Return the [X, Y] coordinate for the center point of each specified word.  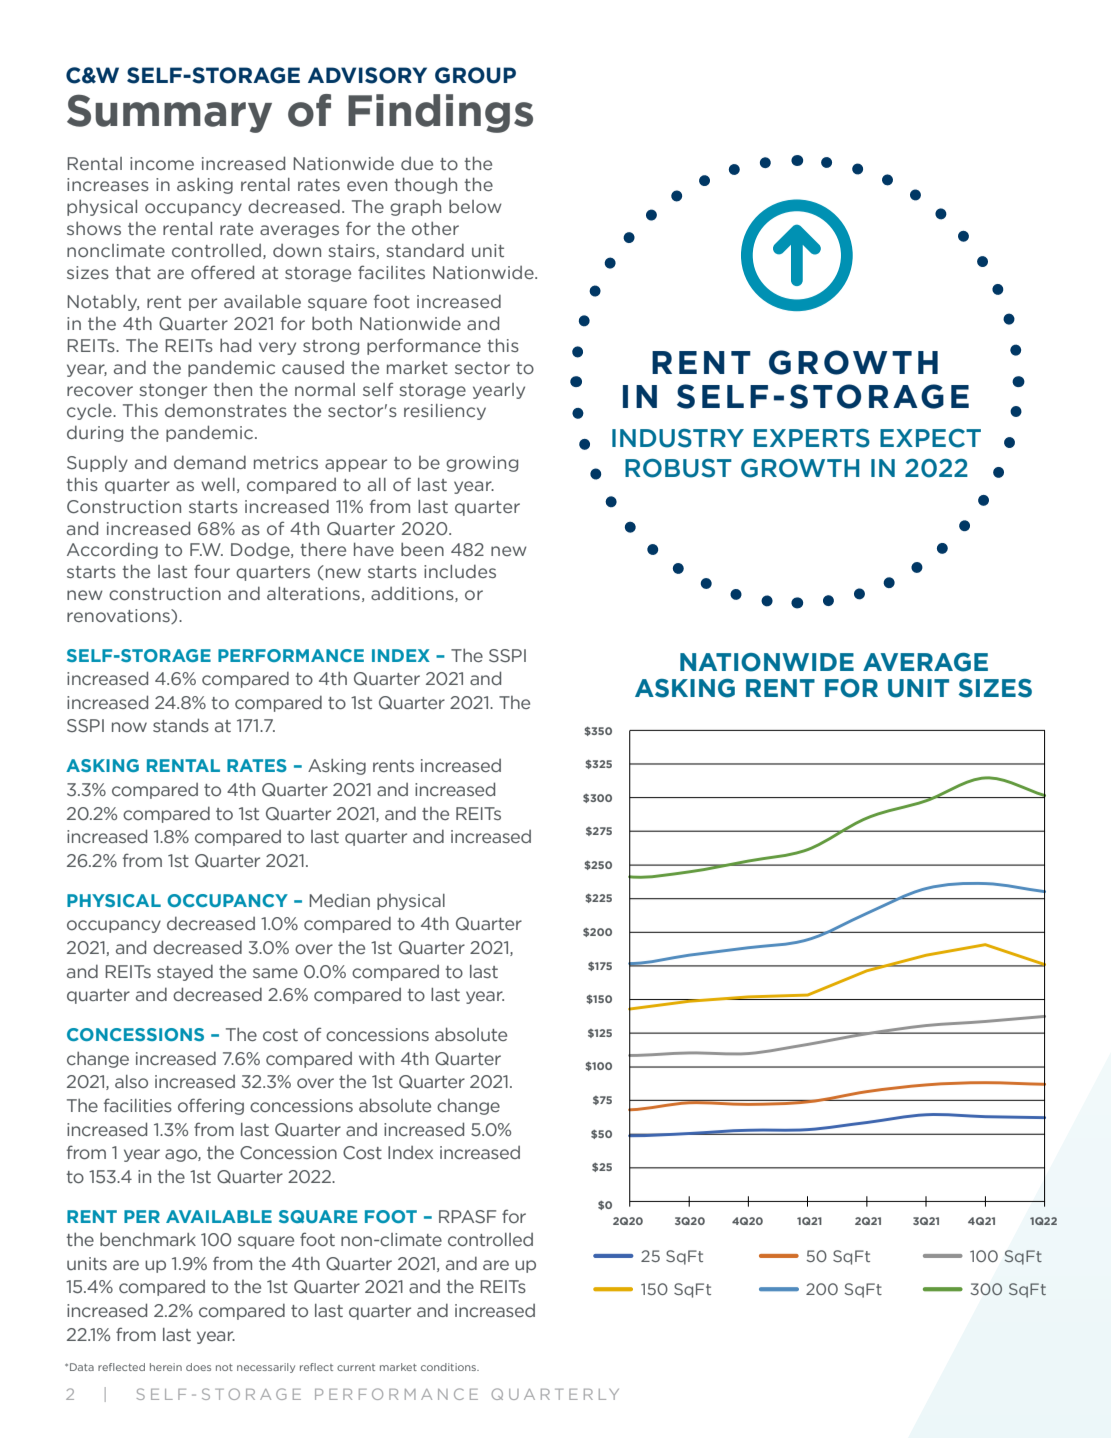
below [475, 206]
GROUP [475, 75]
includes [460, 571]
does [198, 1367]
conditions [450, 1367]
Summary [169, 113]
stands [181, 725]
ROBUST [678, 468]
